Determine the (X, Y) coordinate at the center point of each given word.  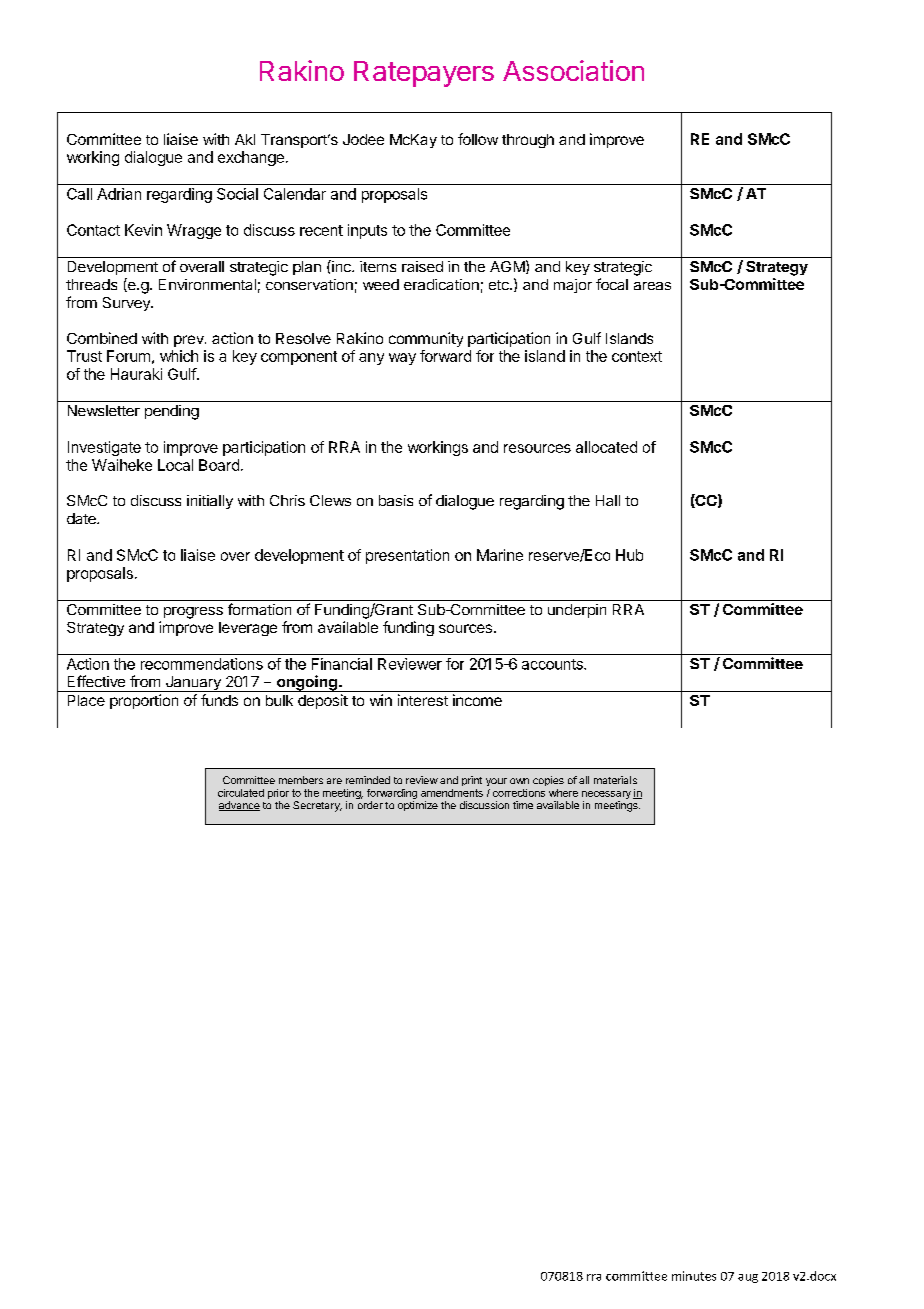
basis (396, 500)
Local (175, 465)
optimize (418, 806)
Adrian (119, 194)
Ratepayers (424, 74)
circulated (241, 793)
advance (239, 806)
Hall (608, 500)
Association (573, 70)
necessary (606, 796)
